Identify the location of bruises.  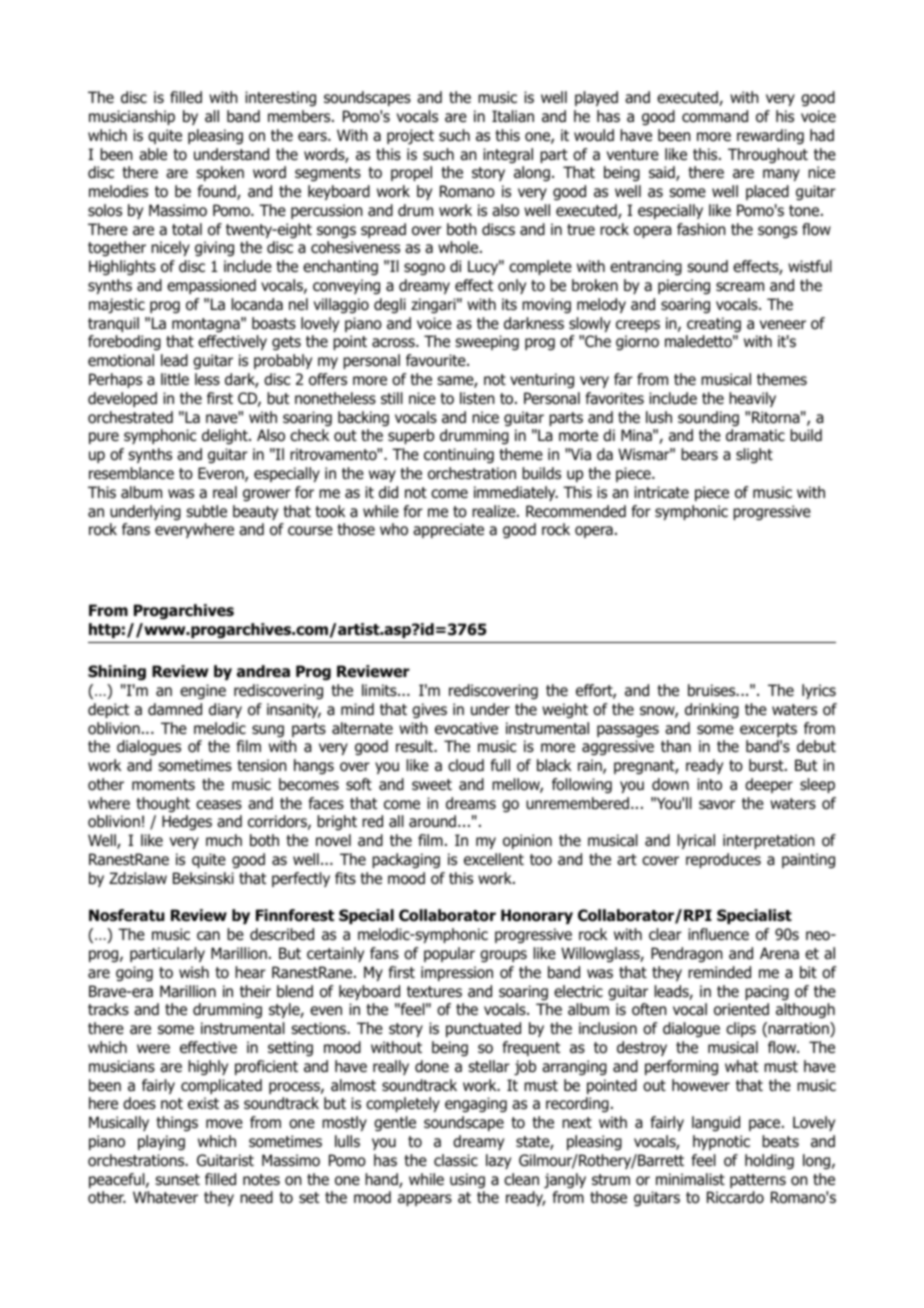
(713, 690).
